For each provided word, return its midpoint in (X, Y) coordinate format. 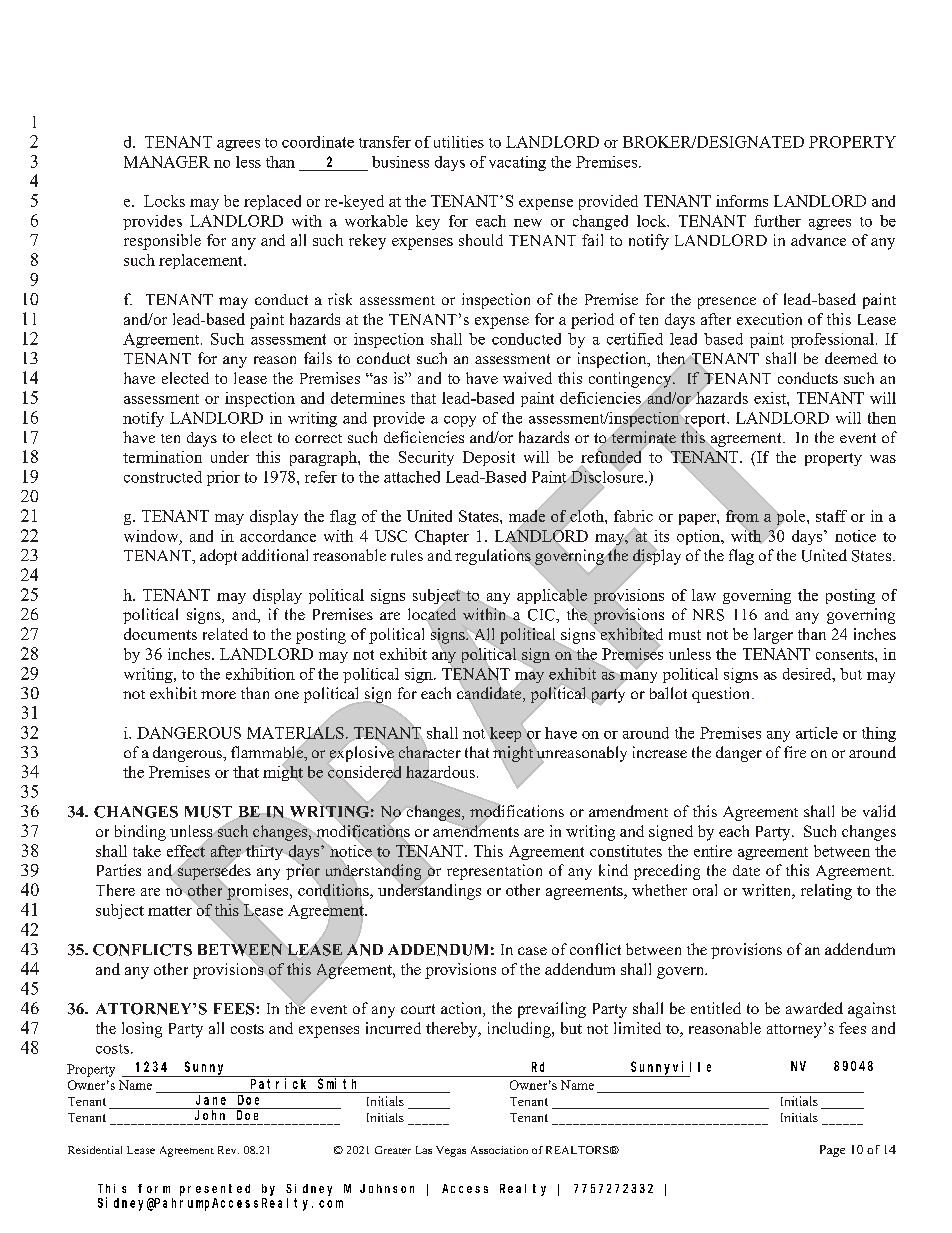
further (777, 221)
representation (494, 872)
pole (791, 518)
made (527, 516)
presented (215, 1190)
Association (499, 1150)
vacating (517, 163)
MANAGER (167, 162)
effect (186, 850)
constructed (163, 477)
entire (713, 851)
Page (832, 1151)
